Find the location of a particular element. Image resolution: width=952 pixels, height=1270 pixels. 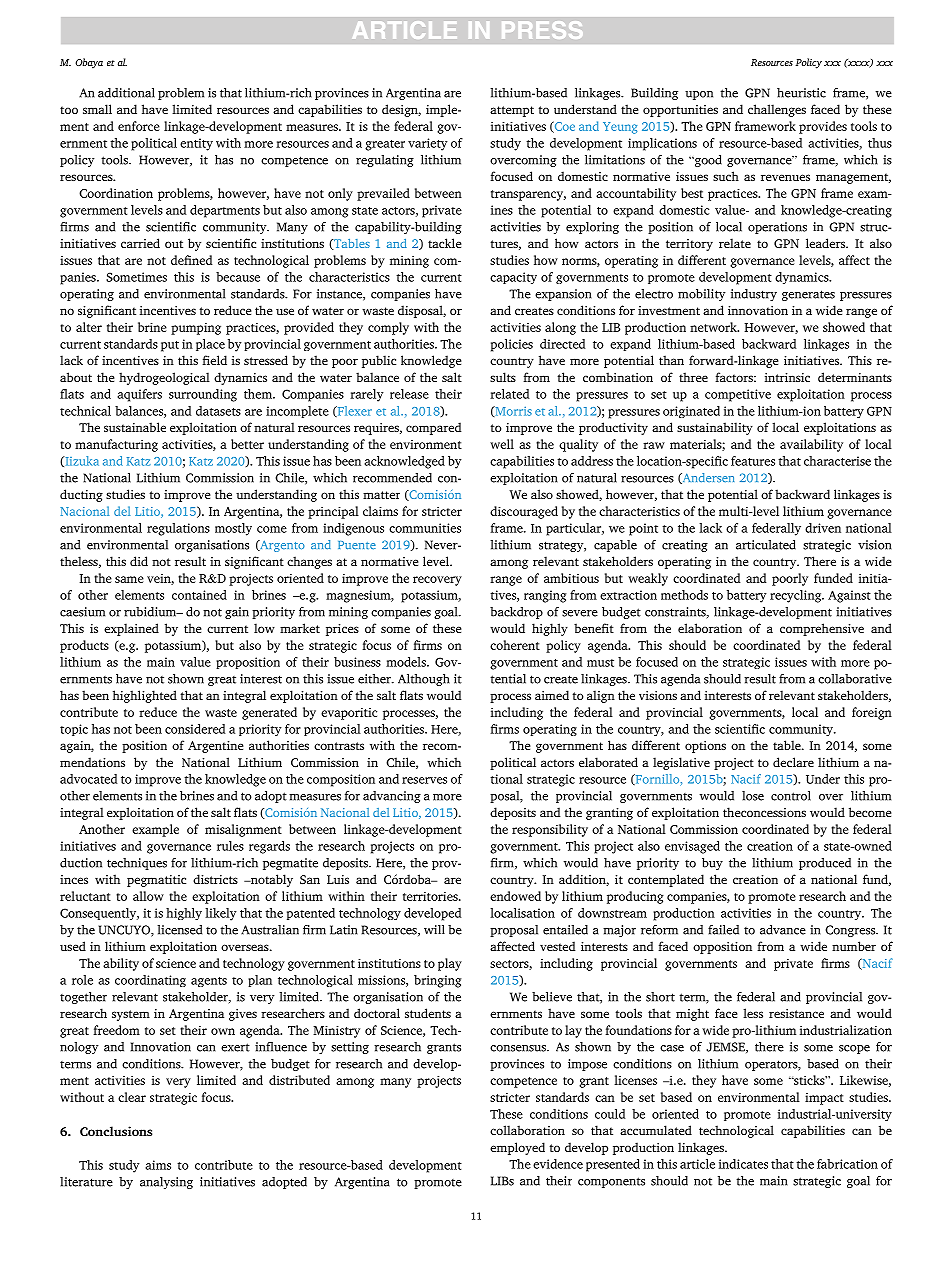

well is located at coordinates (502, 444).
